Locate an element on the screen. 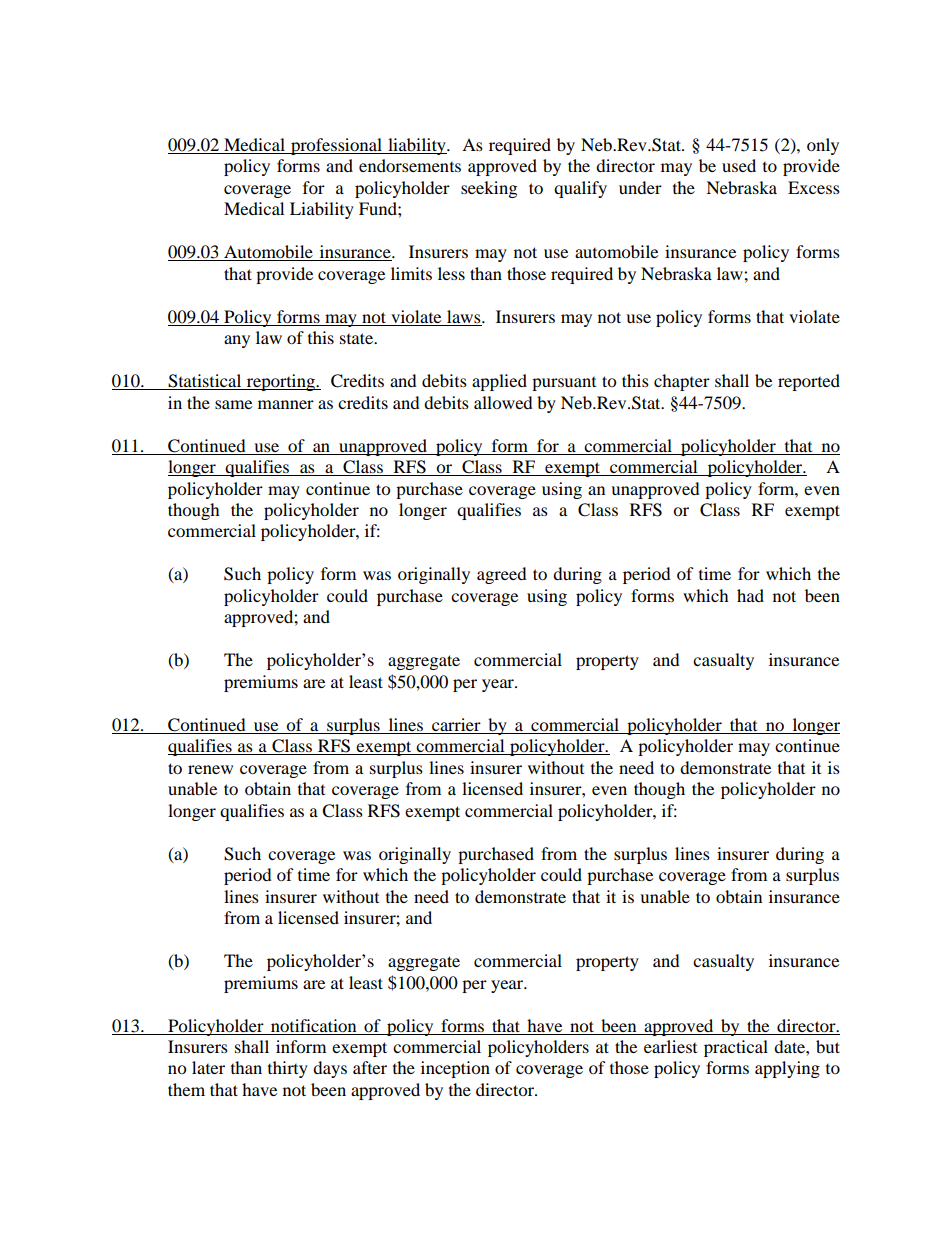 The width and height of the screenshot is (952, 1233). renew is located at coordinates (210, 769).
